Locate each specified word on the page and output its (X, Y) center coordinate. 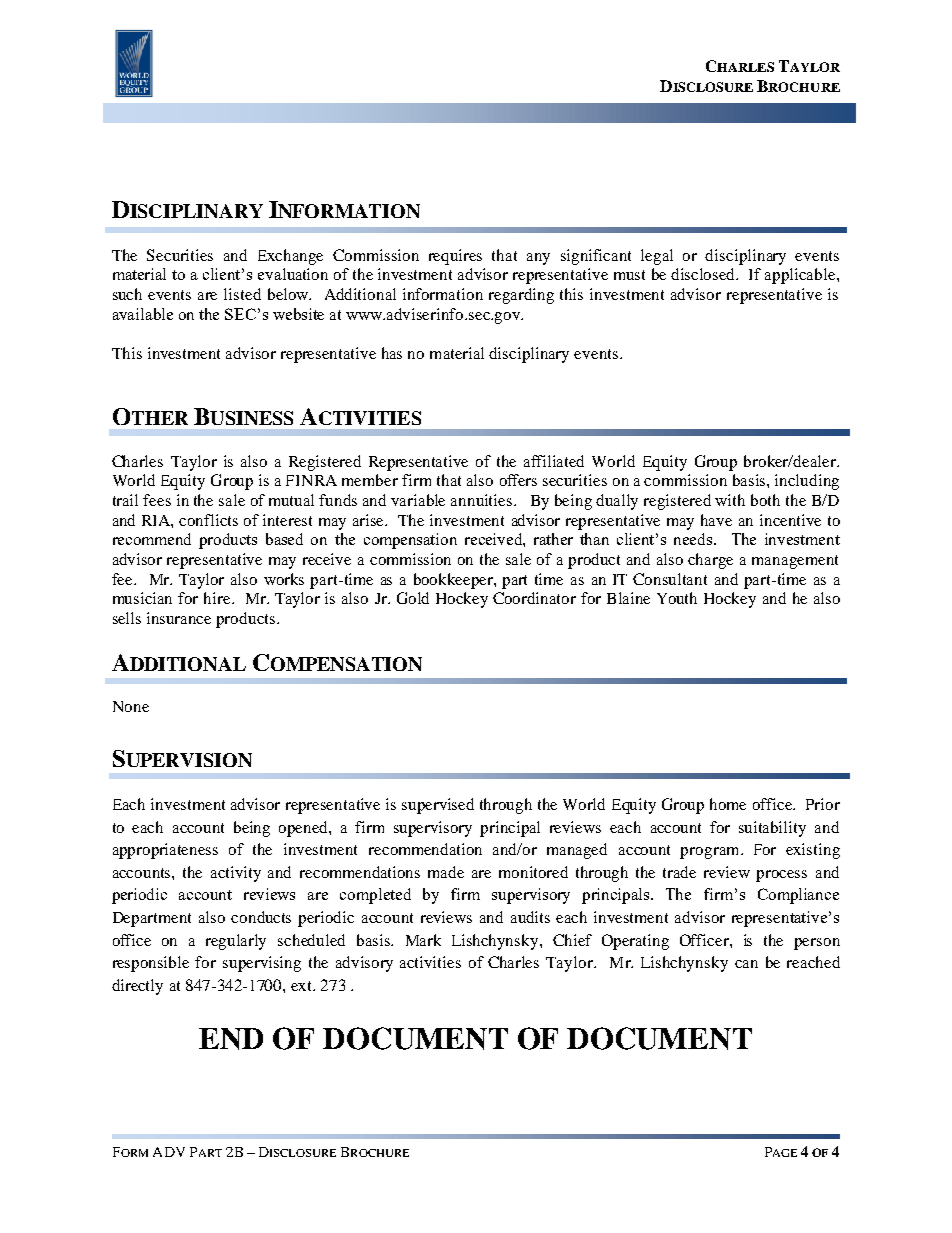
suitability (772, 829)
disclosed (704, 274)
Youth (677, 598)
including (807, 482)
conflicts (208, 520)
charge (710, 561)
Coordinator (534, 598)
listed (242, 294)
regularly (236, 942)
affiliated (554, 461)
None (131, 706)
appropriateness (165, 851)
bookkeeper (454, 581)
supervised (438, 806)
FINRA (311, 480)
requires (455, 257)
